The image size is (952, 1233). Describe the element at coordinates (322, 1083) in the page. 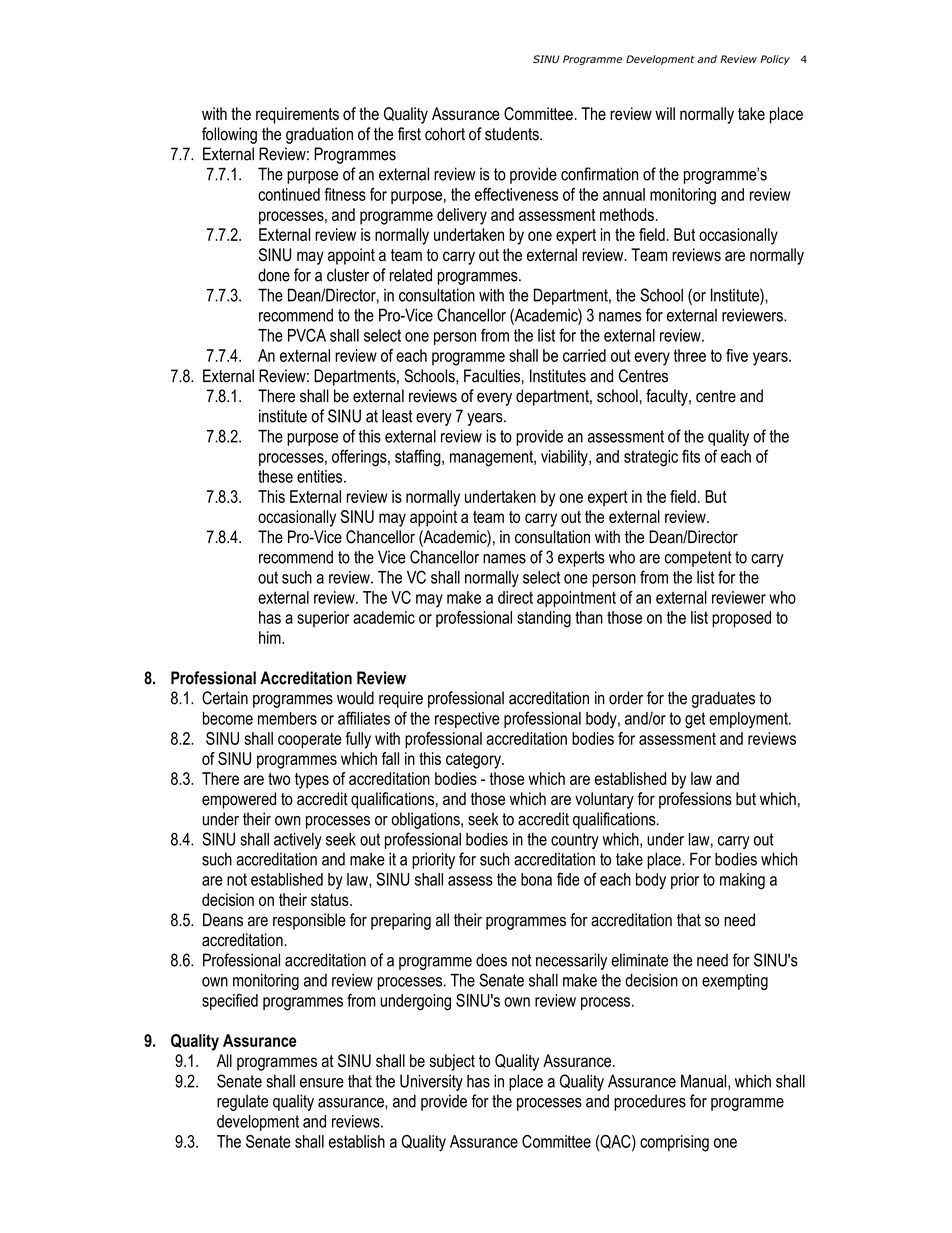

I see `ensure` at that location.
